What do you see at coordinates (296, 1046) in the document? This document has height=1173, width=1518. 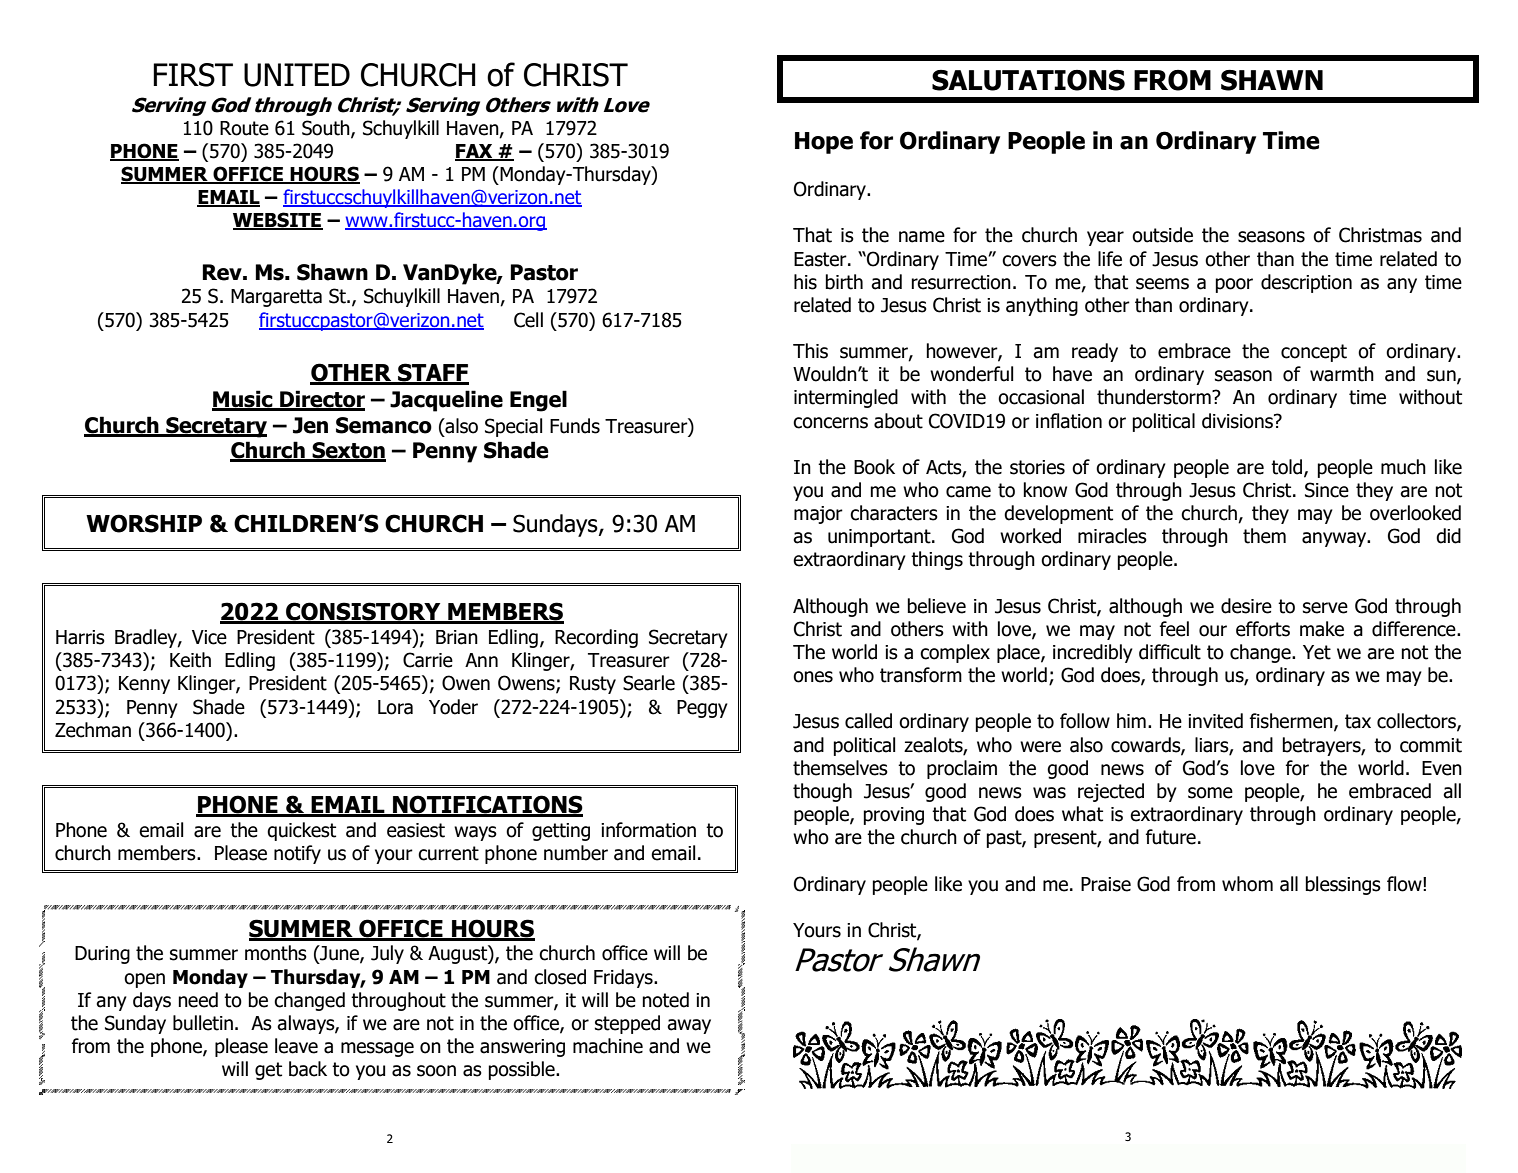 I see `leave` at bounding box center [296, 1046].
